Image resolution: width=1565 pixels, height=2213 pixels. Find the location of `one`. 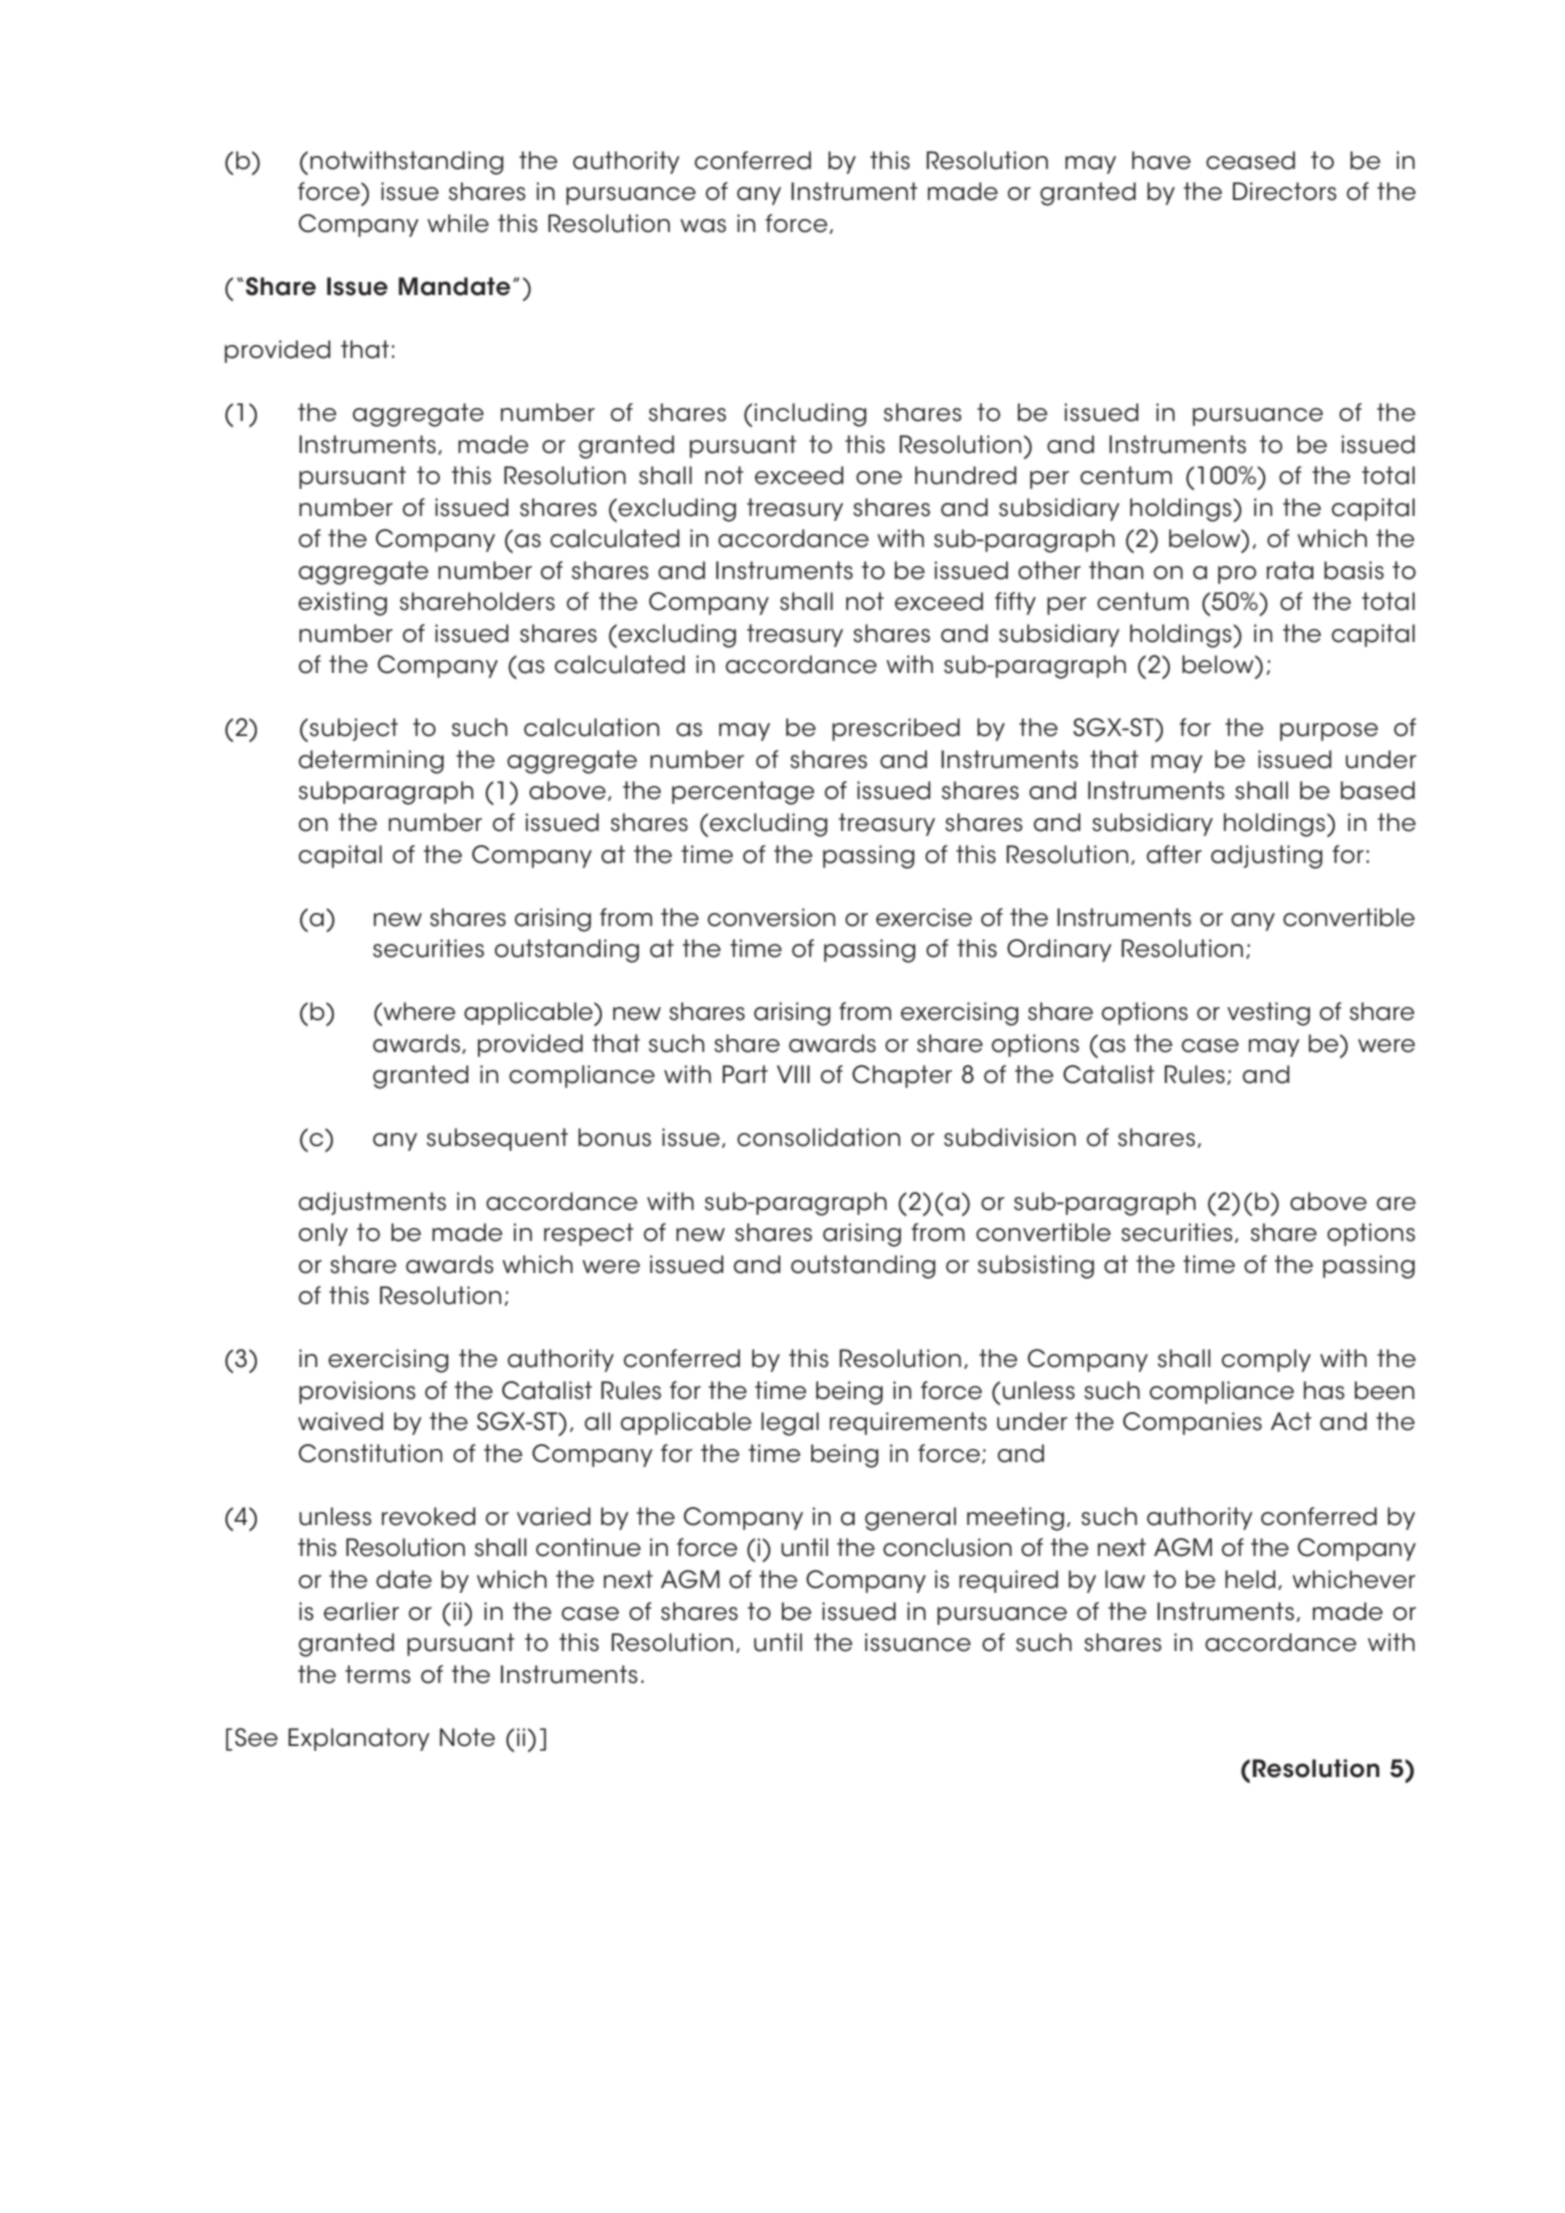

one is located at coordinates (879, 478).
